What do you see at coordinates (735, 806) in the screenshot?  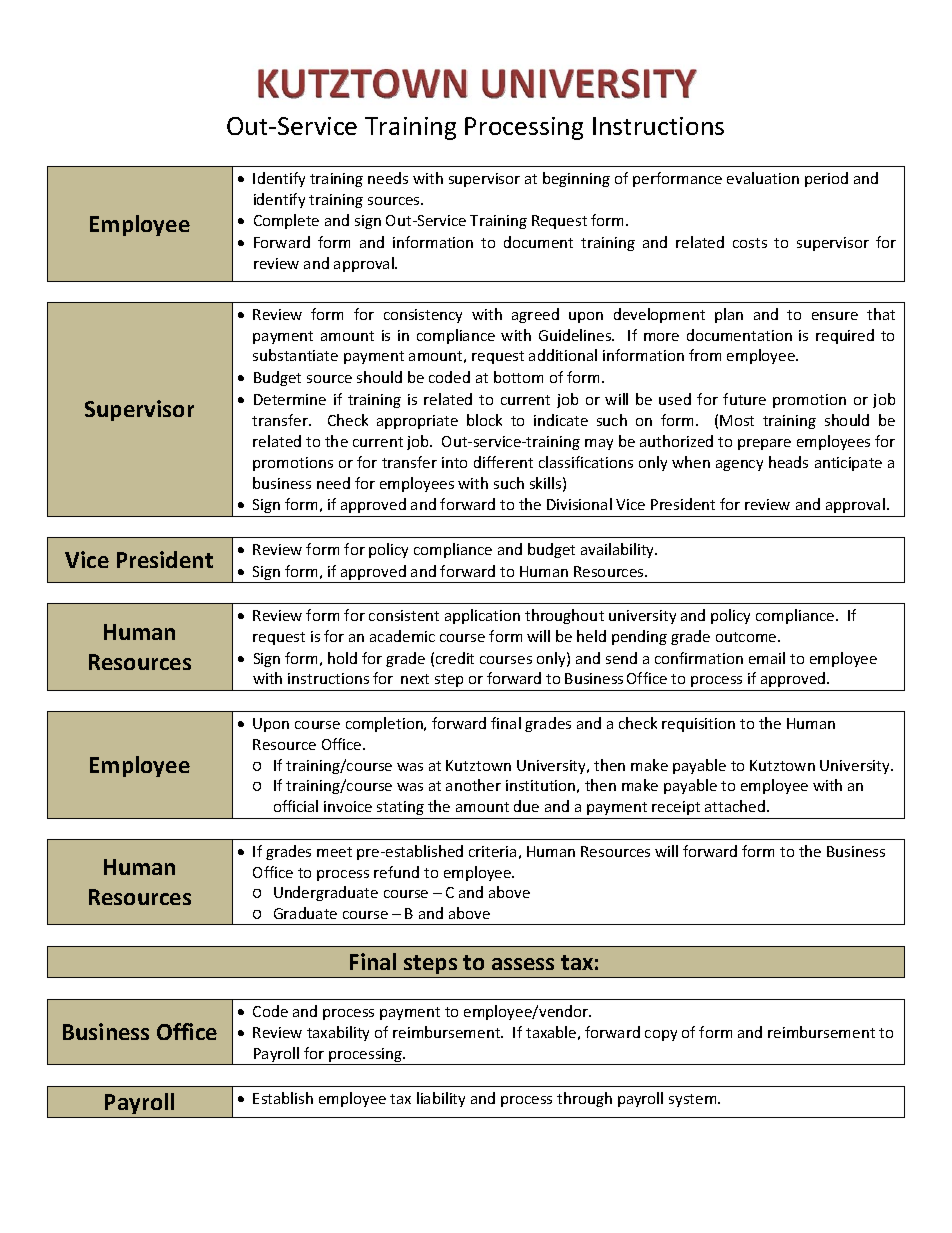 I see `attached` at bounding box center [735, 806].
